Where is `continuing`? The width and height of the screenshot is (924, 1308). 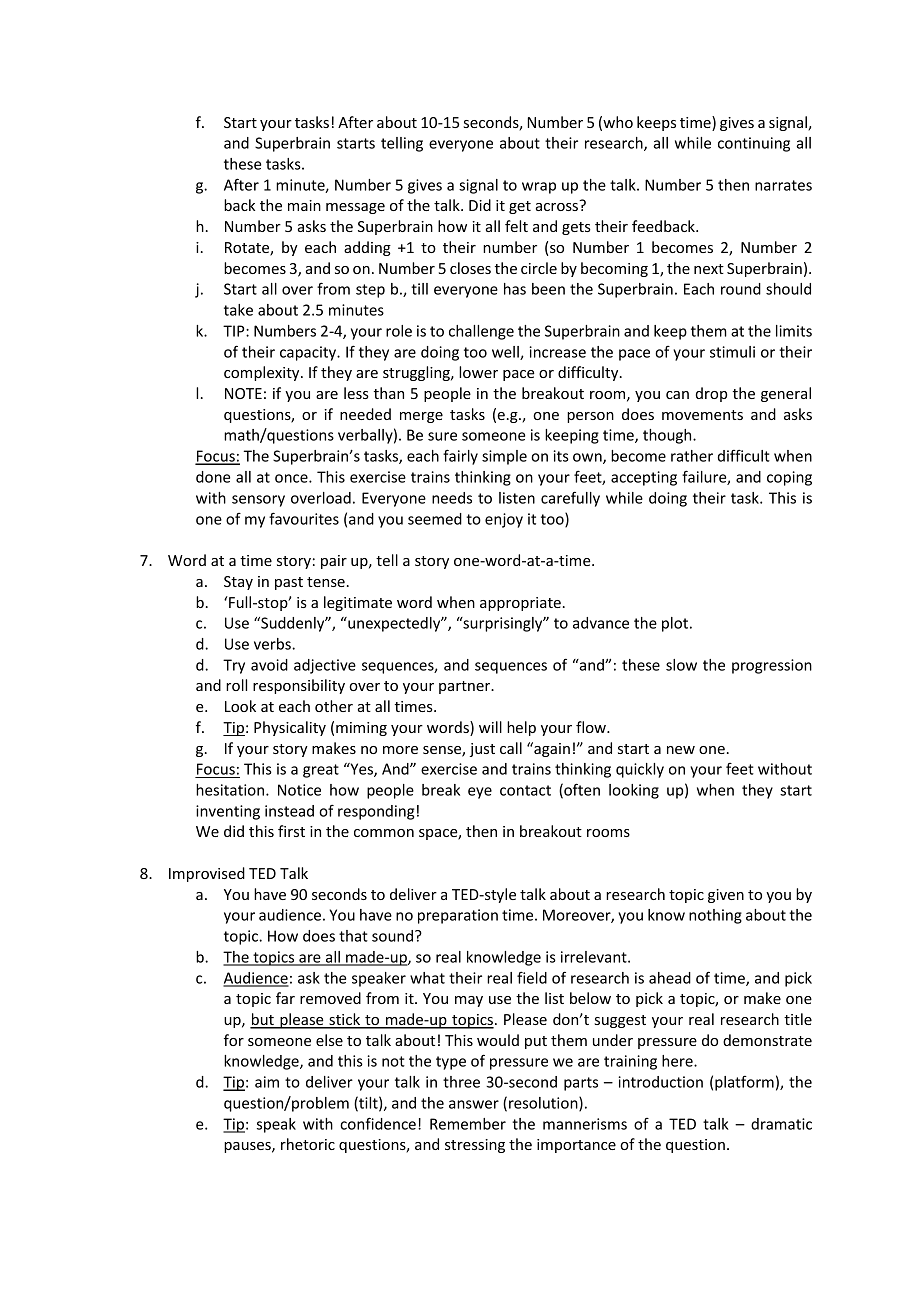 continuing is located at coordinates (754, 144).
